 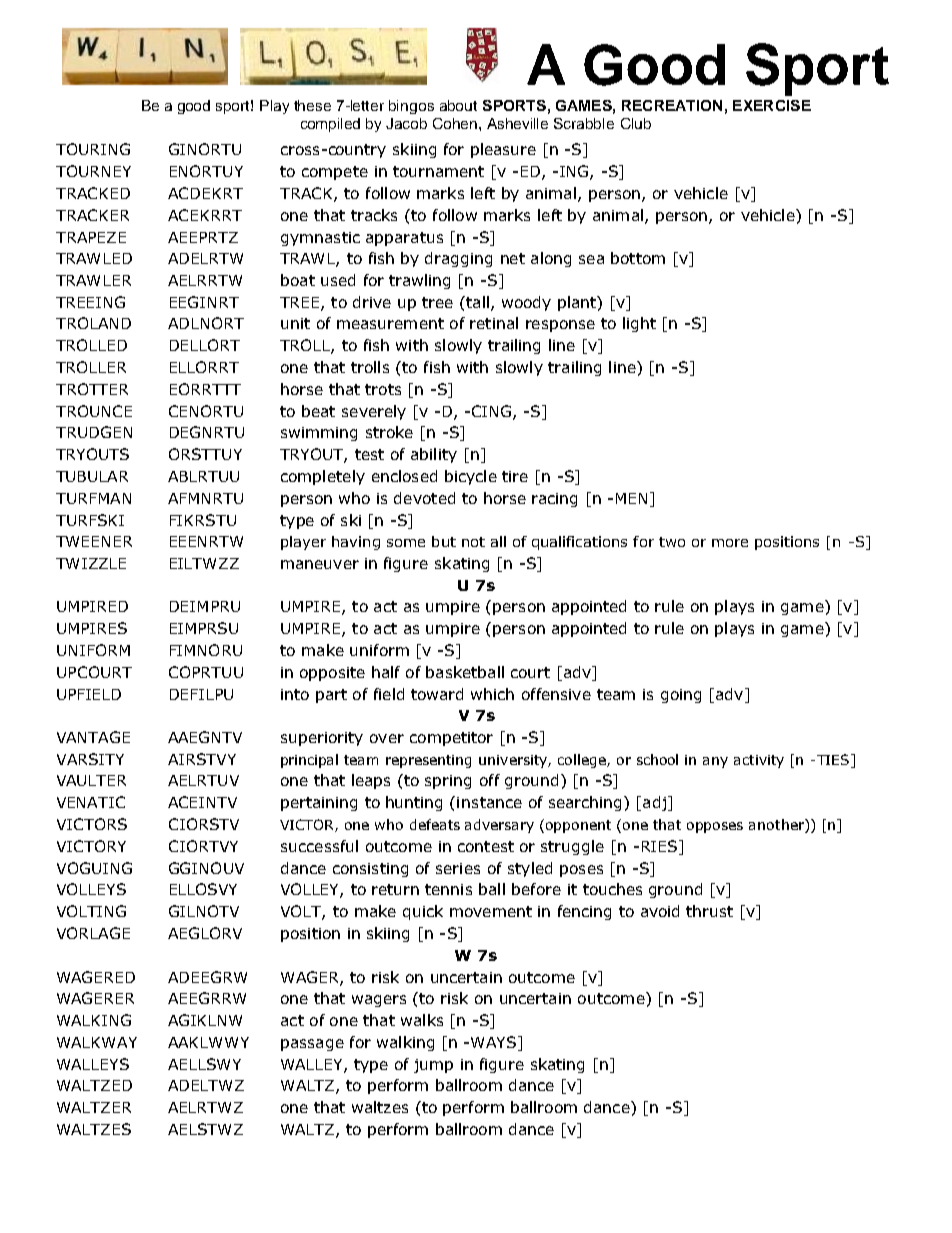 I want to click on EXERCISE, so click(x=772, y=105).
